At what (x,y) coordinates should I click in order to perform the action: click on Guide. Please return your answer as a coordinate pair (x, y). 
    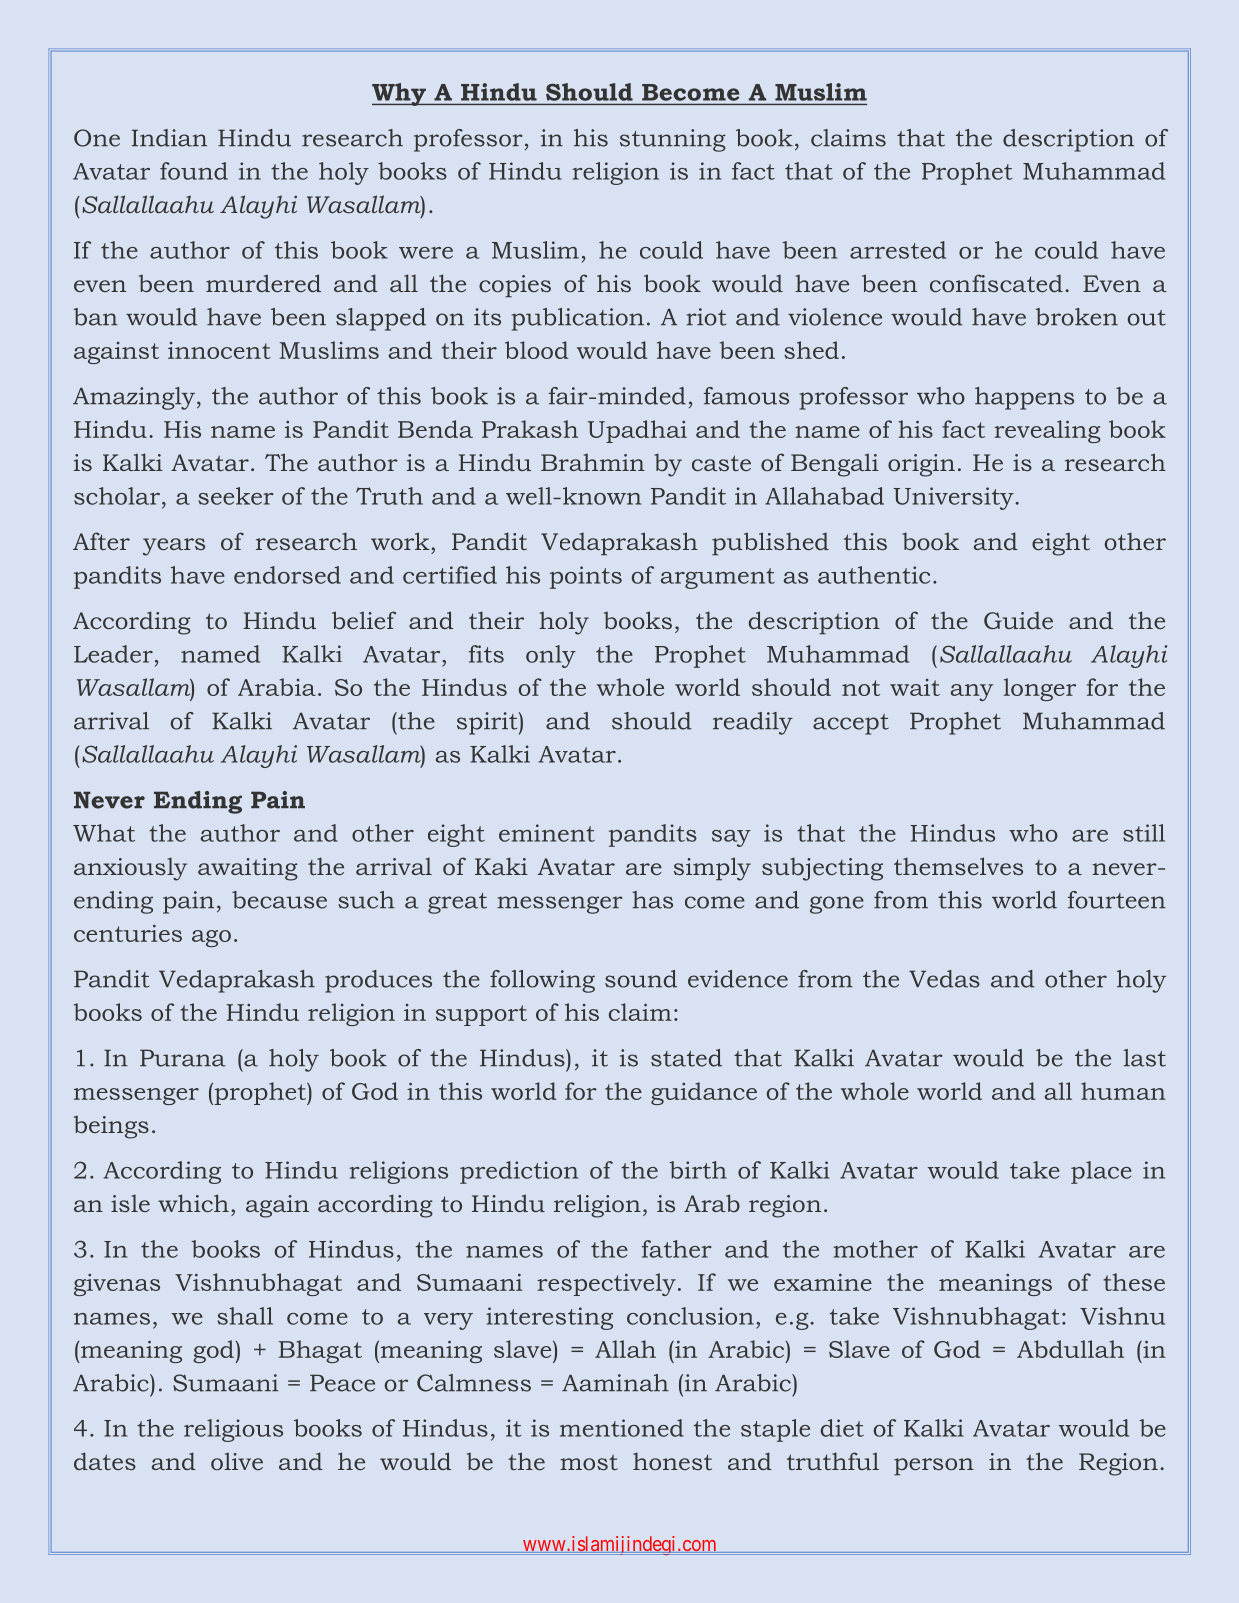
    Looking at the image, I should click on (1018, 620).
